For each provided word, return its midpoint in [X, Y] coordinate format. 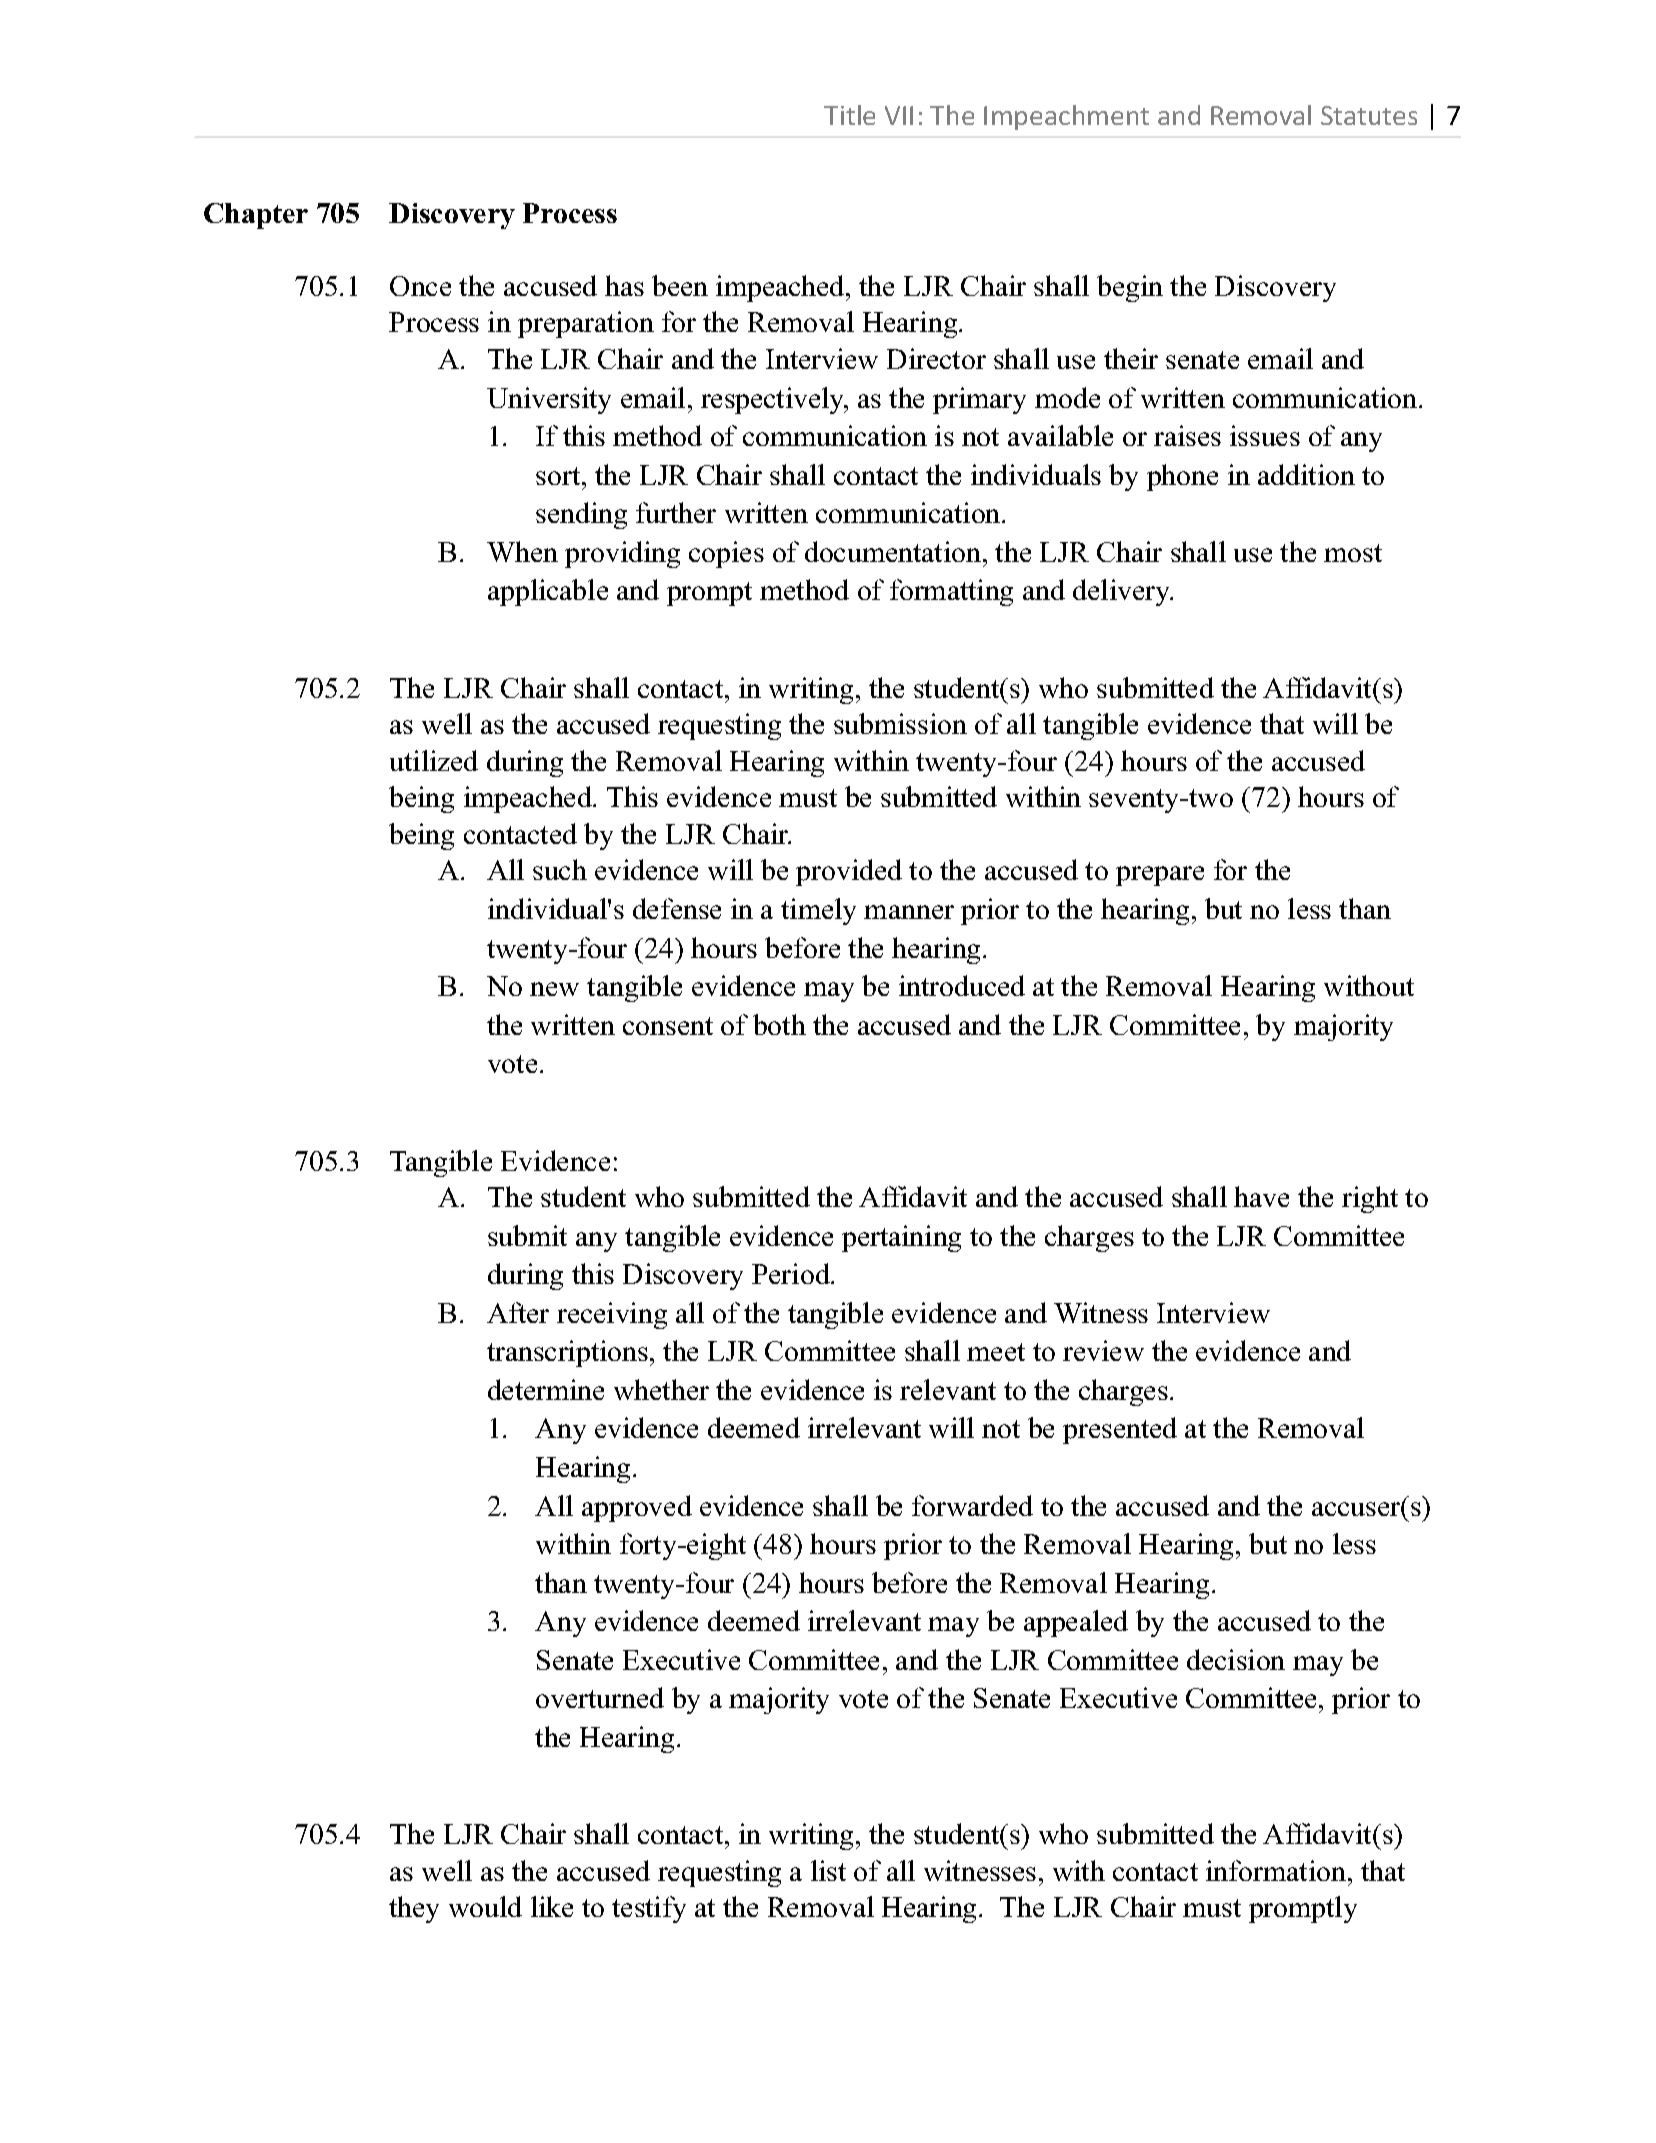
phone [1182, 477]
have [1261, 1196]
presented [1120, 1430]
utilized [434, 760]
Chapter [256, 216]
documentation [893, 551]
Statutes [1369, 115]
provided [849, 872]
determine [546, 1389]
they [414, 1909]
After [518, 1312]
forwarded [972, 1505]
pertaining [901, 1238]
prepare [1160, 876]
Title [849, 115]
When [522, 551]
